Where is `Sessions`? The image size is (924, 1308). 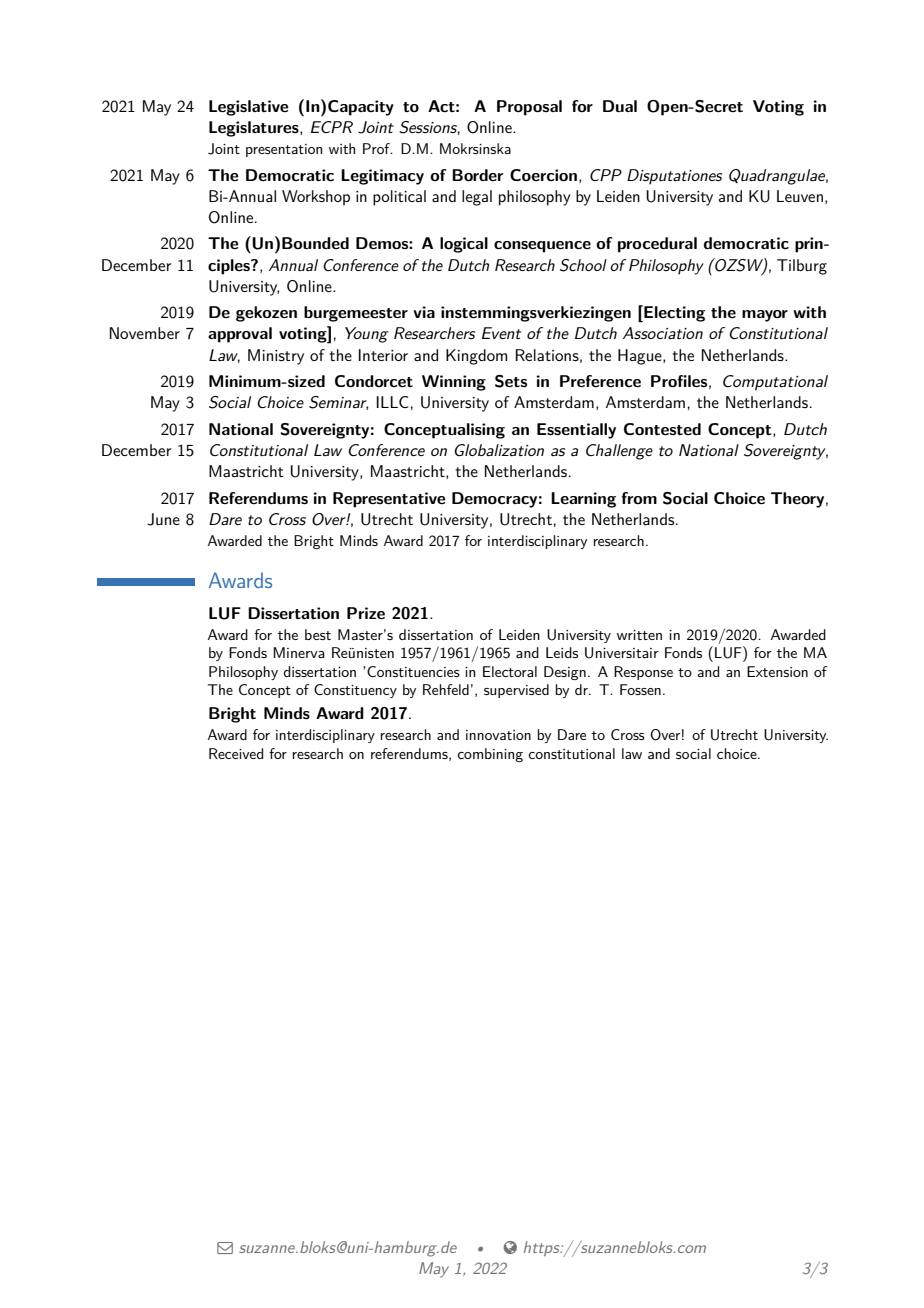
Sessions is located at coordinates (429, 128).
